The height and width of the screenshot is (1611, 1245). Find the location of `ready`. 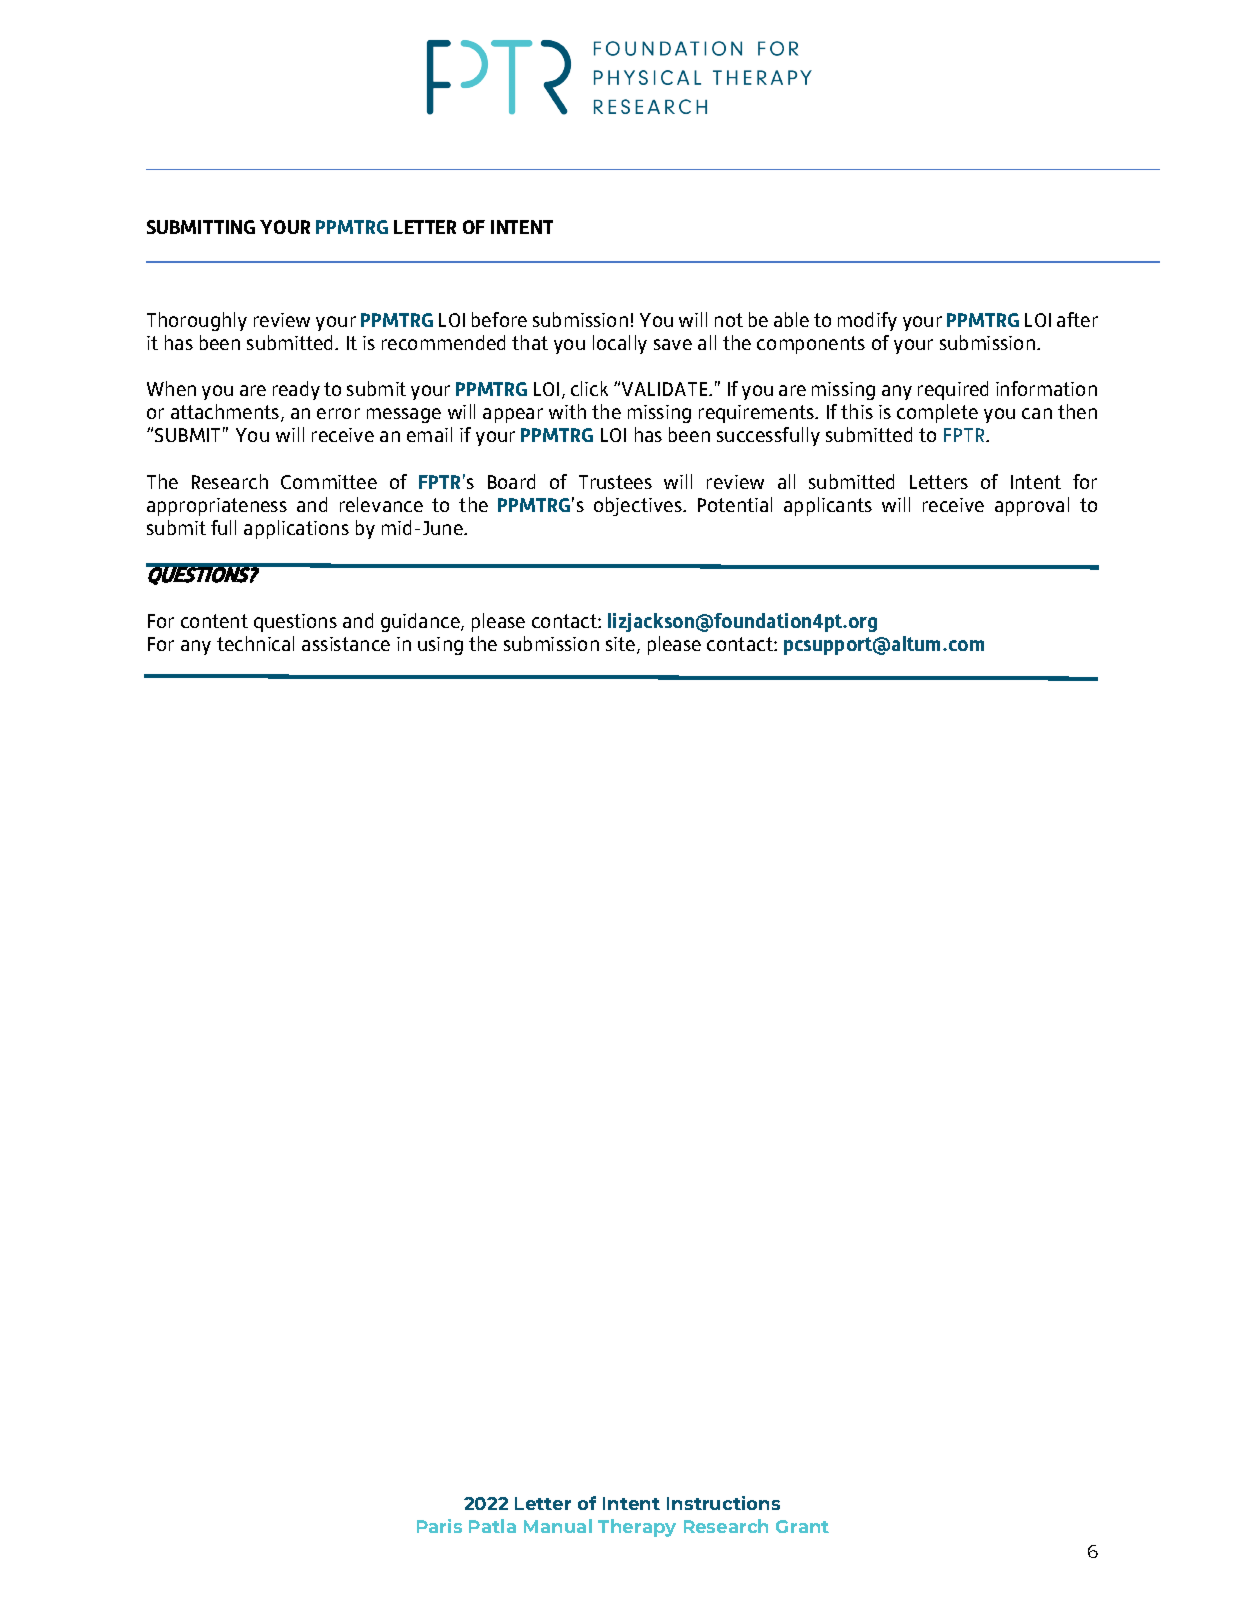

ready is located at coordinates (296, 390).
